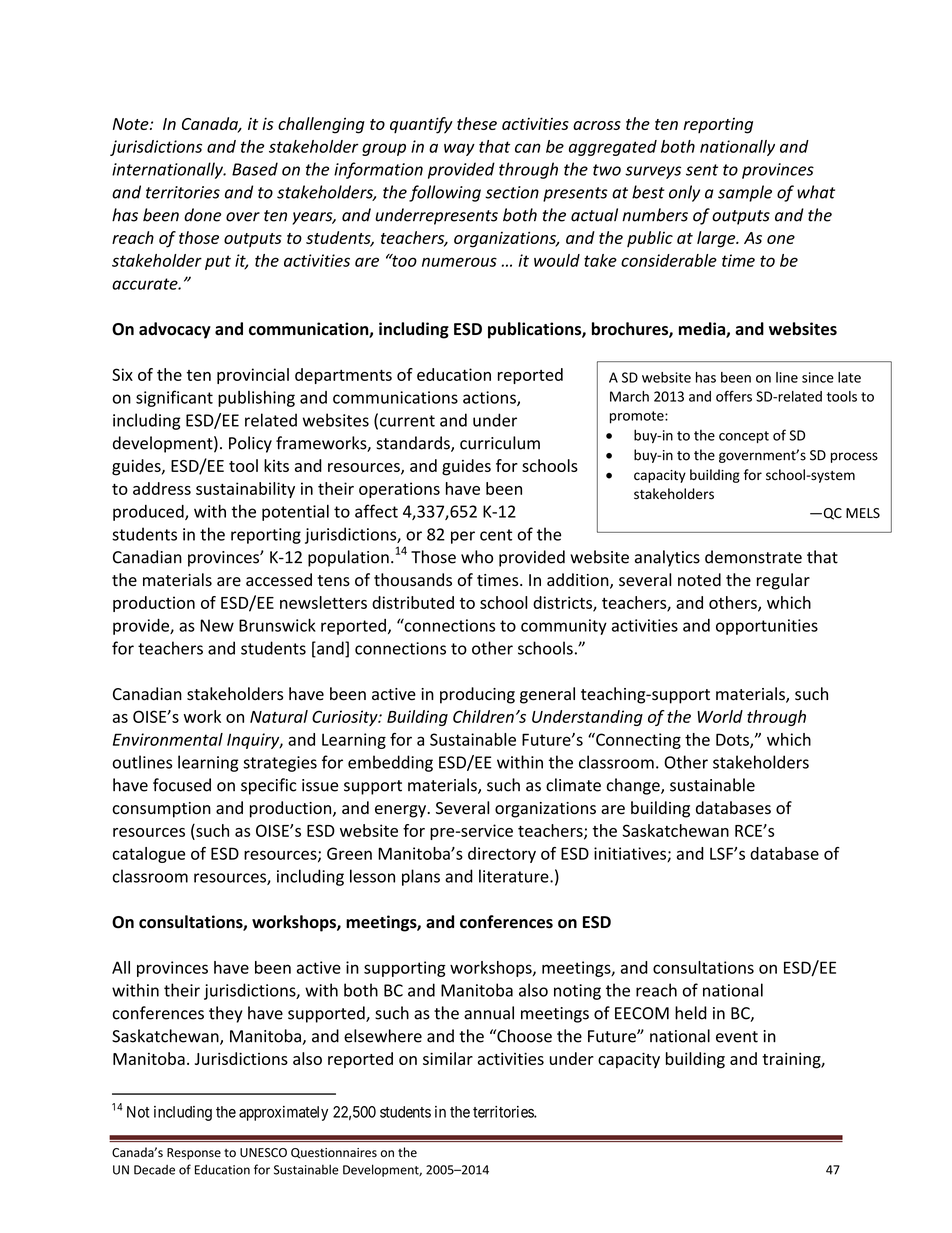 This screenshot has height=1233, width=952. What do you see at coordinates (745, 193) in the screenshot?
I see `sample` at bounding box center [745, 193].
